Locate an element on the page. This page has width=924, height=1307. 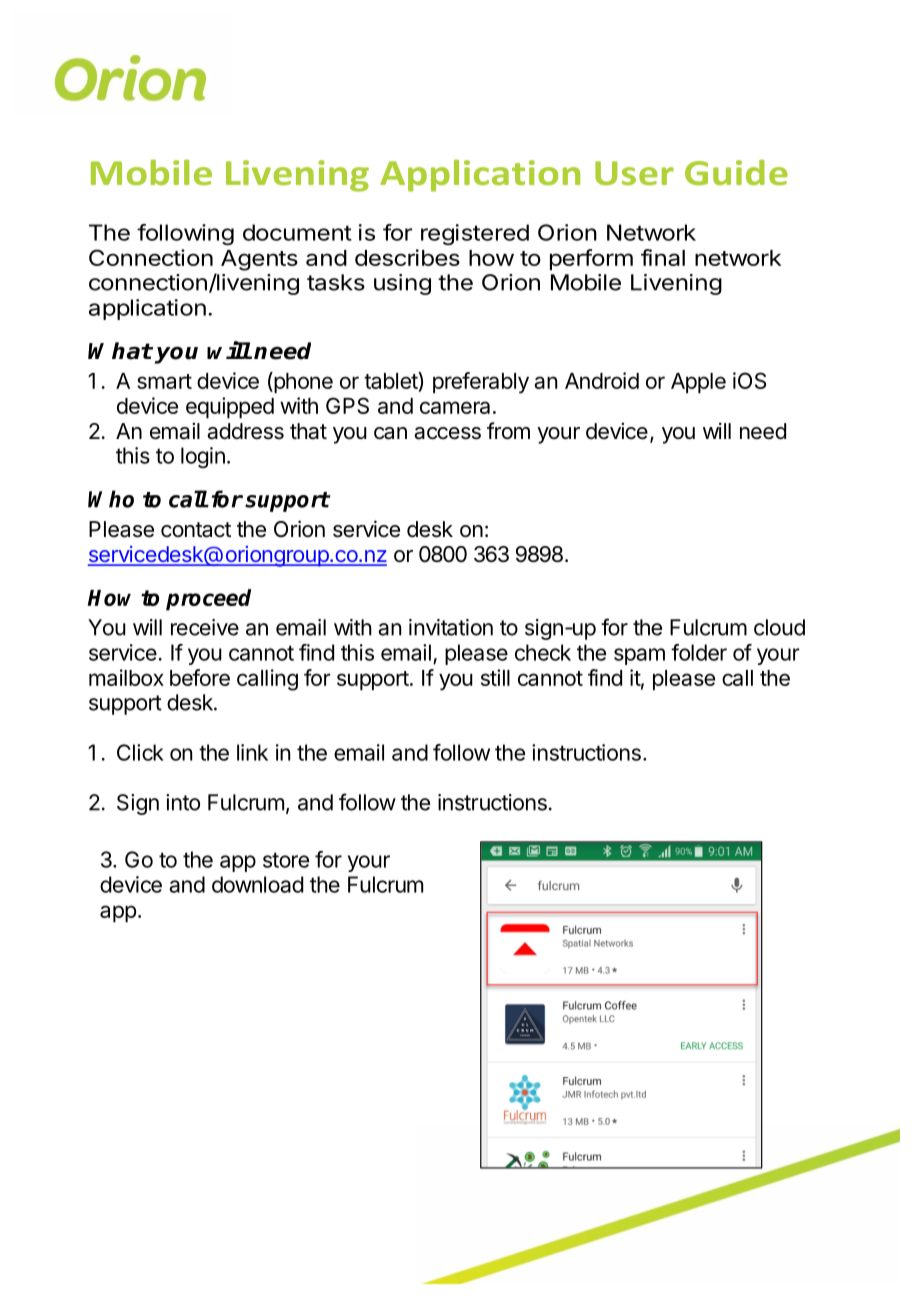
access is located at coordinates (447, 433).
